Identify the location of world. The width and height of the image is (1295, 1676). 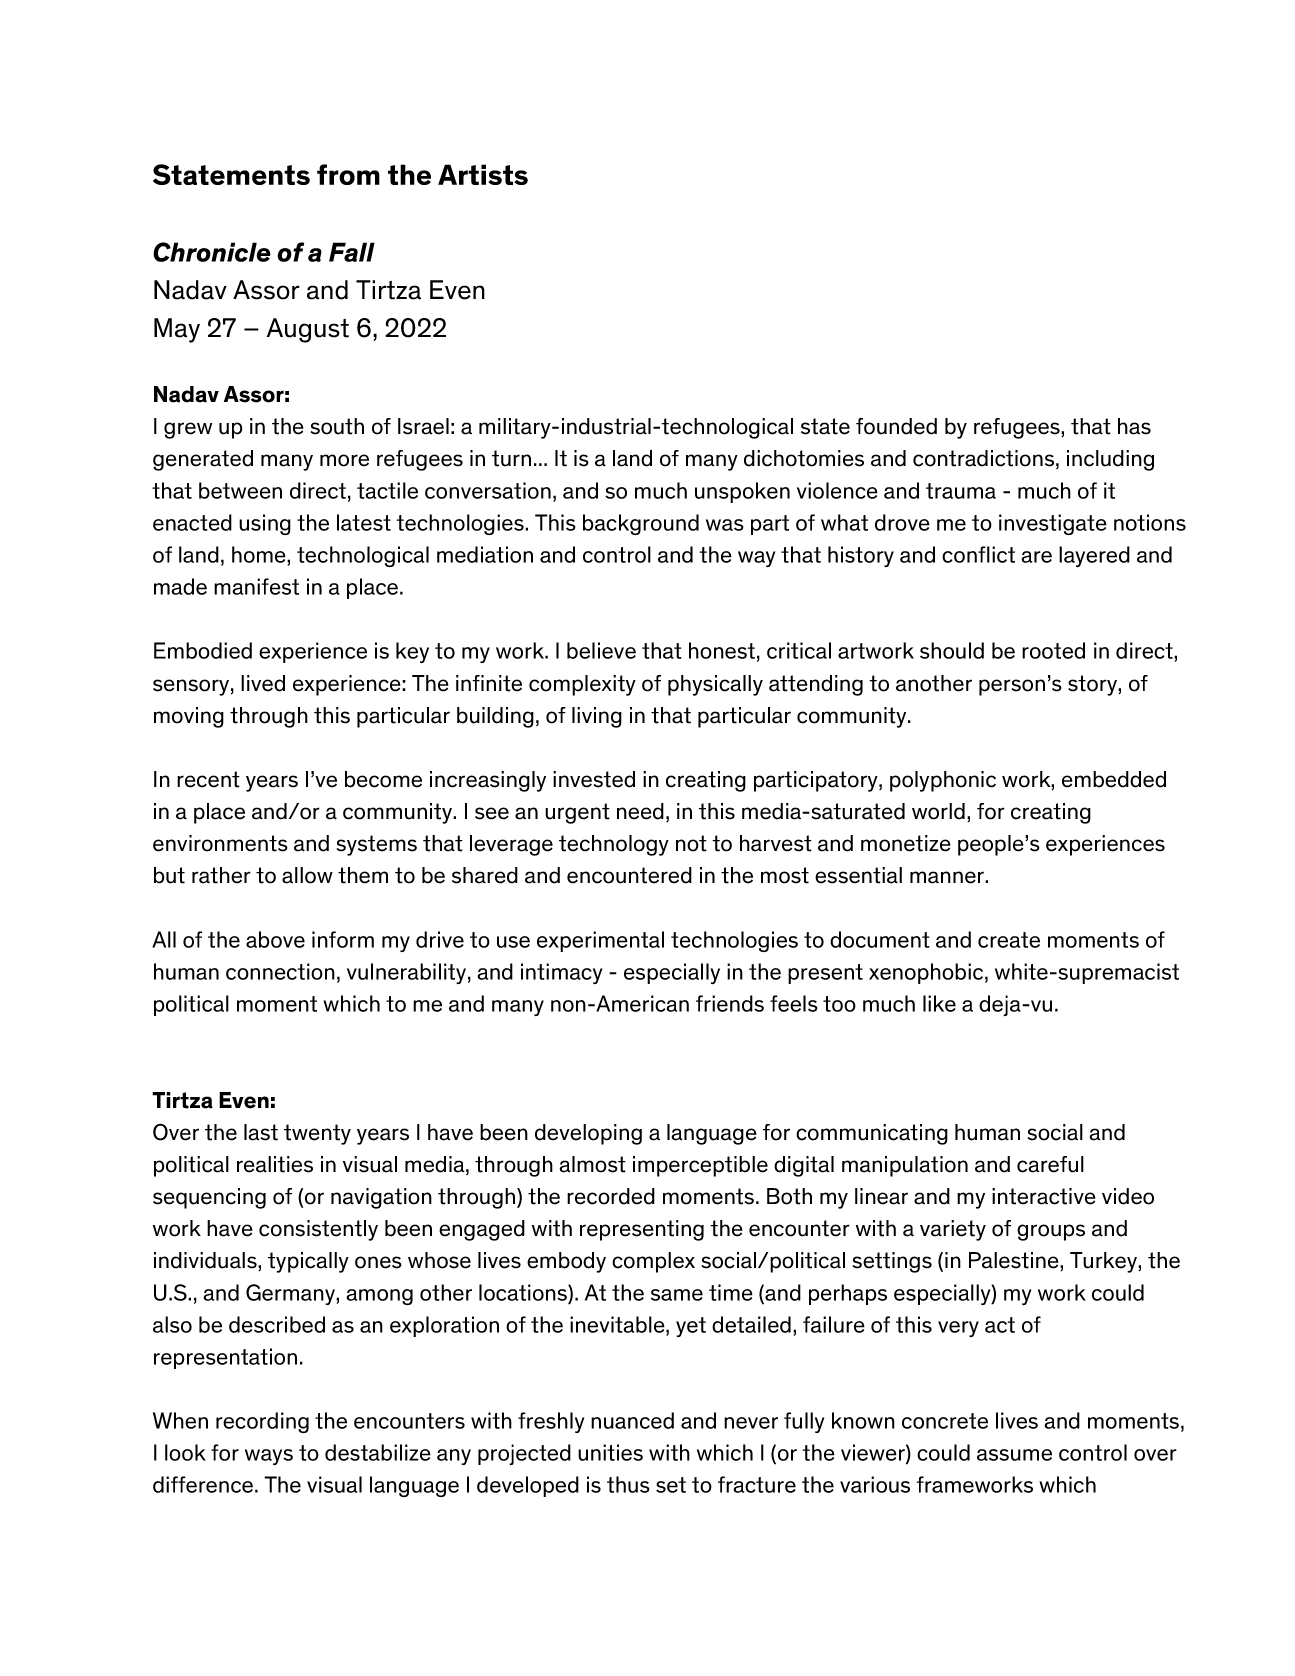
(938, 811).
